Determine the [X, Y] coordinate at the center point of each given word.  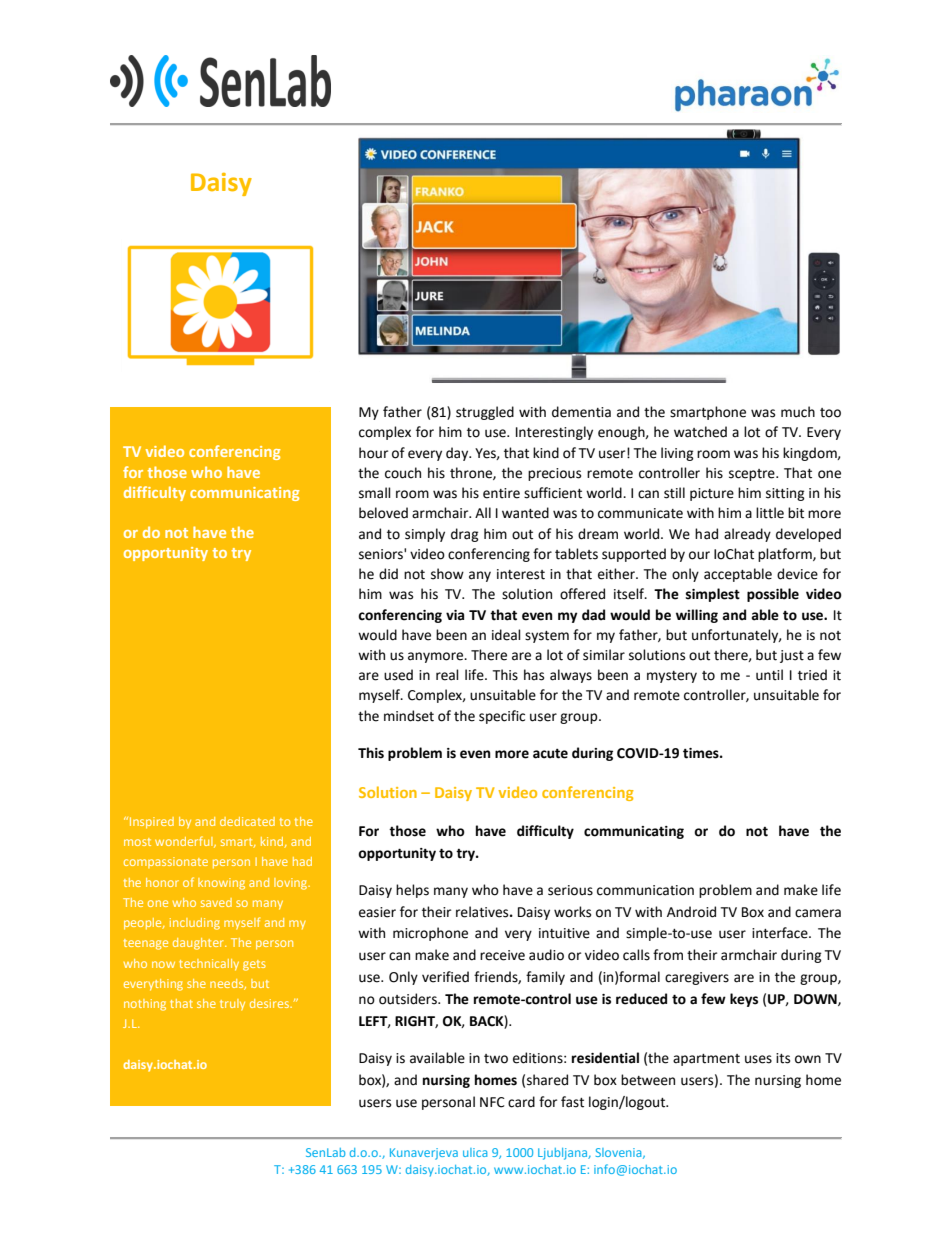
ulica [475, 1152]
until [769, 675]
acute [550, 754]
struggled [485, 413]
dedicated [247, 821]
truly [232, 1005]
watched [700, 432]
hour [373, 453]
